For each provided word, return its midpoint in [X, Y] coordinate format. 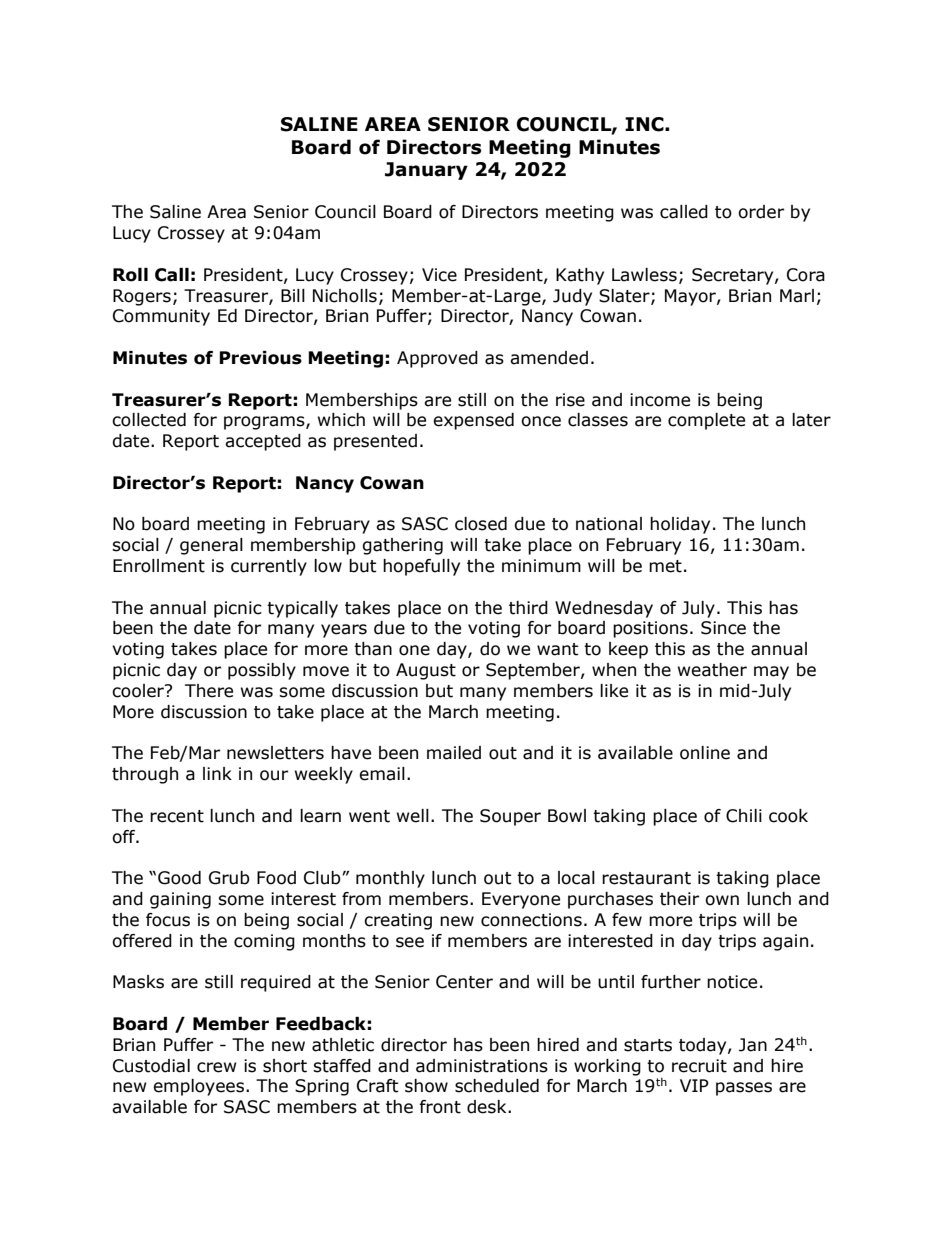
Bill [293, 295]
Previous [260, 358]
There [209, 691]
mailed [454, 753]
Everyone [521, 900]
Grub [229, 878]
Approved [437, 359]
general [211, 546]
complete [706, 421]
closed [481, 524]
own [722, 900]
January [426, 171]
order [761, 212]
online [705, 753]
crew [217, 1067]
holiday [680, 525]
